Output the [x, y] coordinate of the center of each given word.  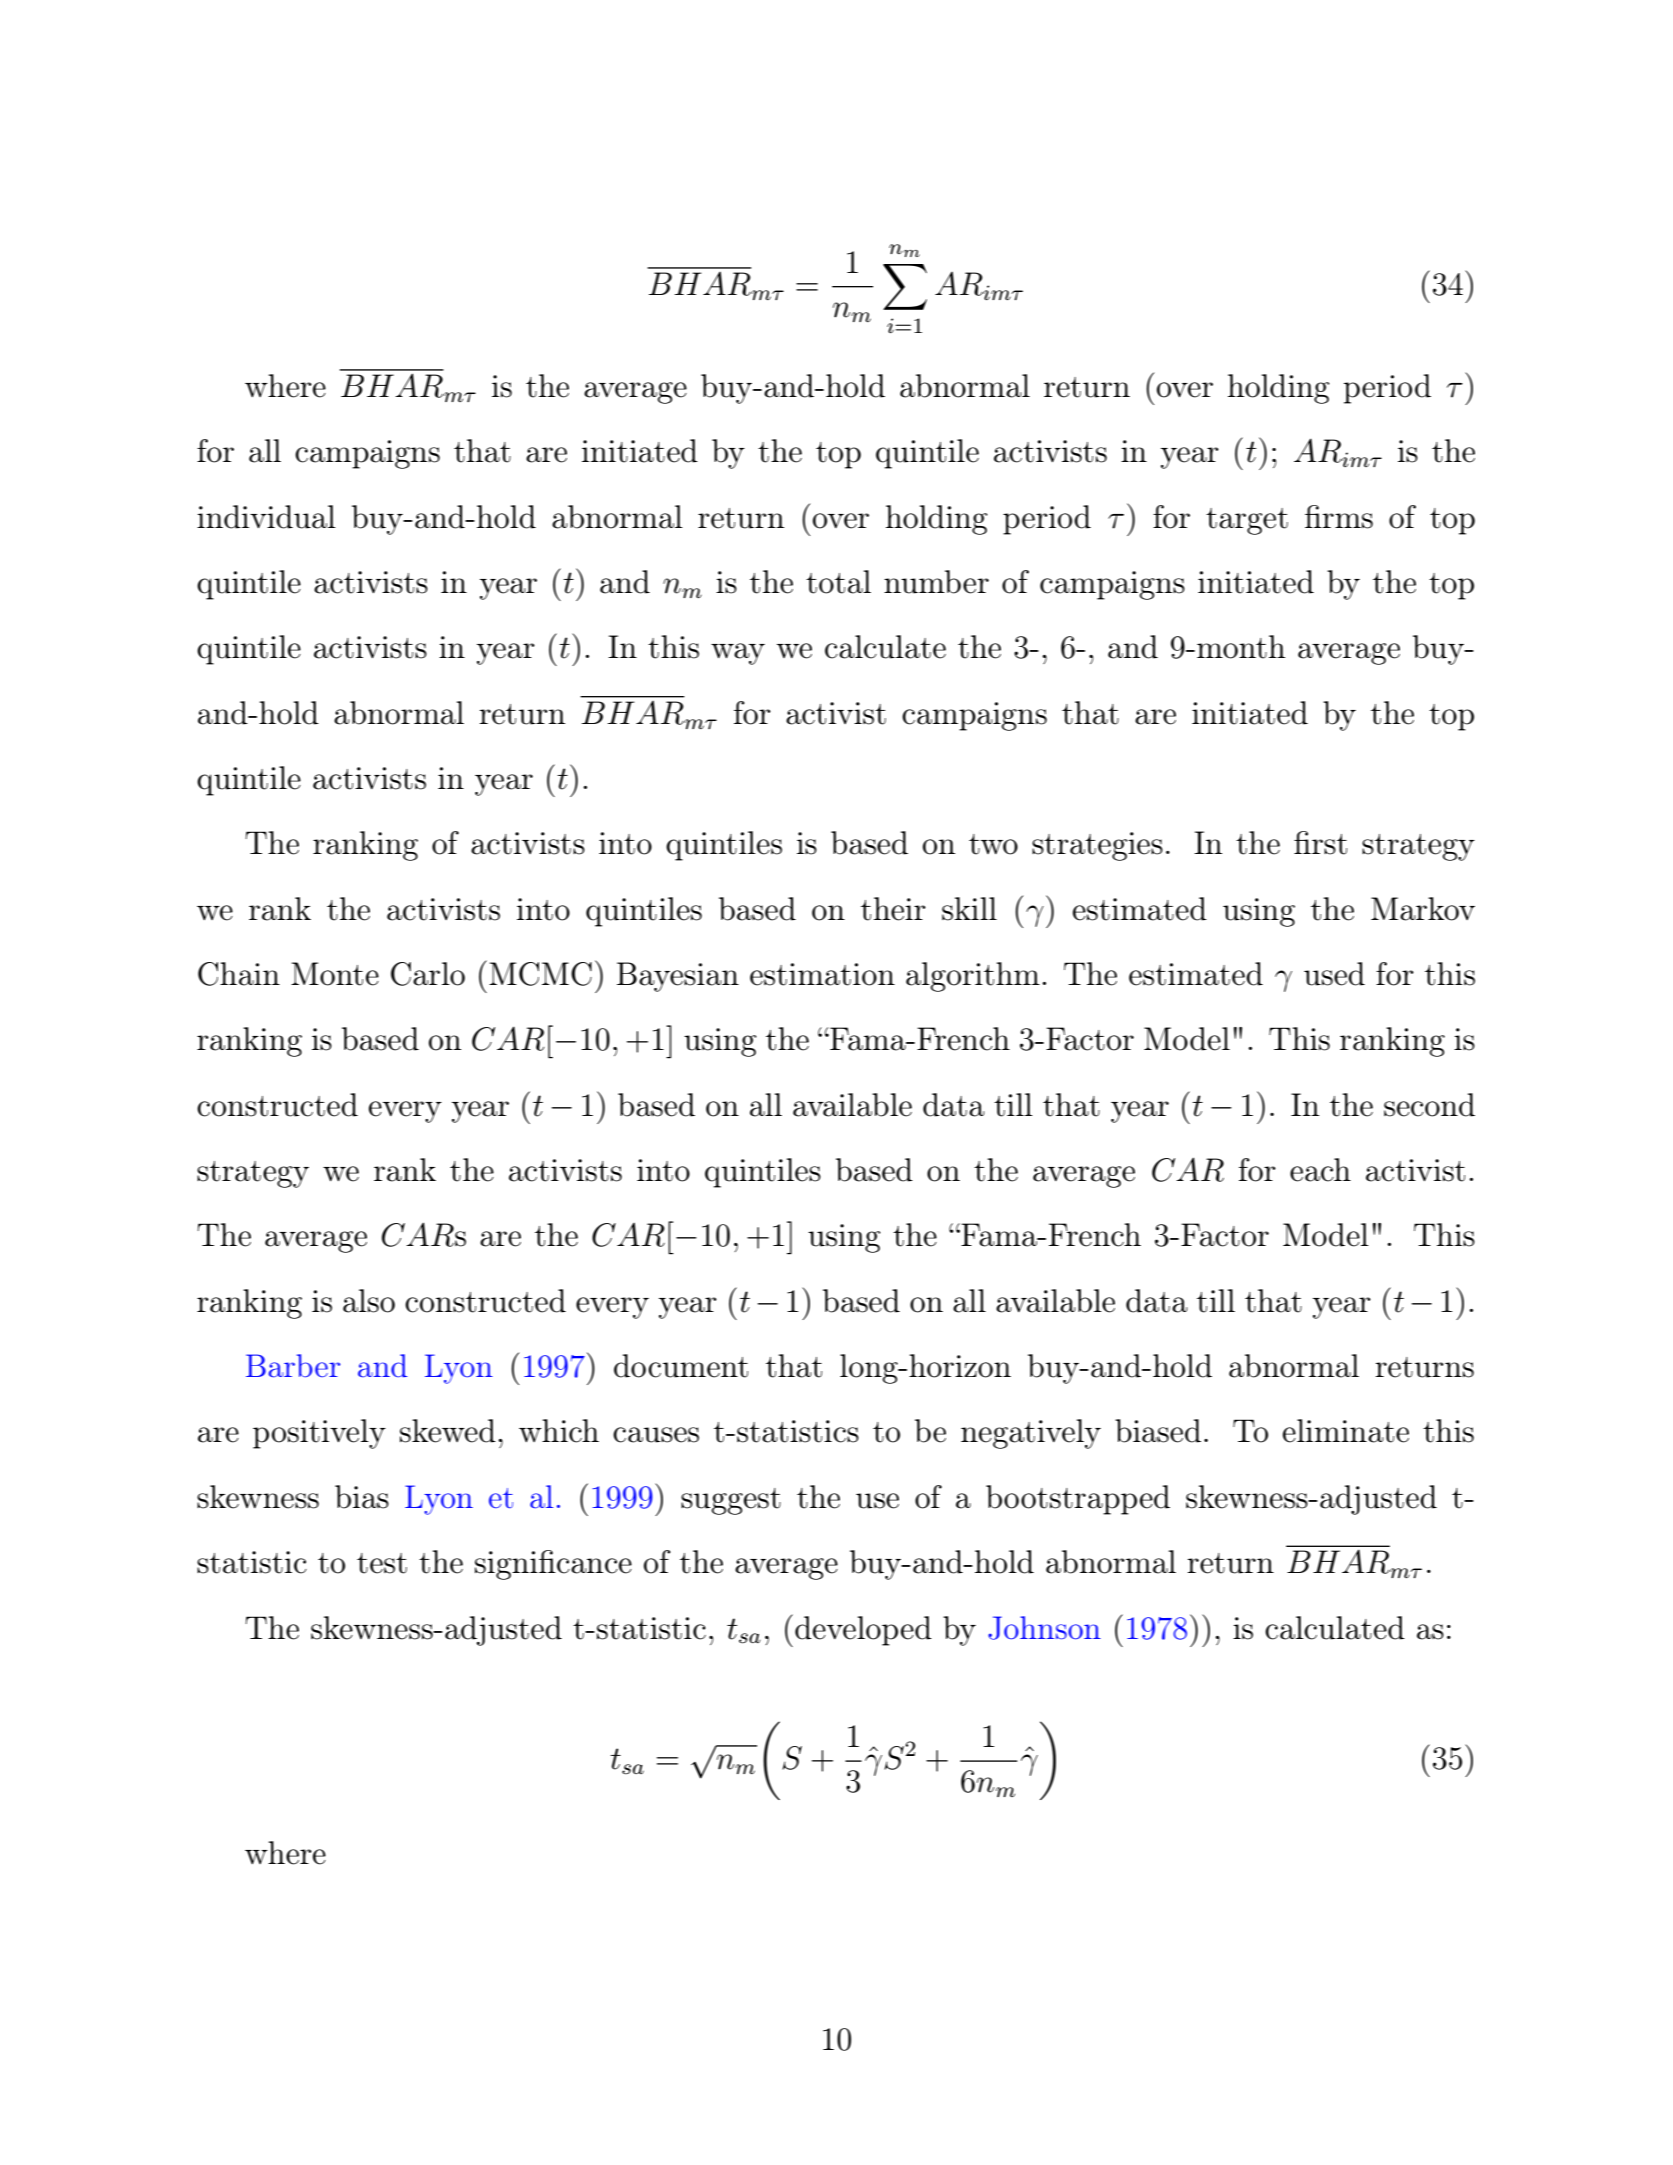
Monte [335, 974]
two [993, 844]
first [1320, 843]
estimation [822, 974]
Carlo [428, 974]
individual [266, 517]
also [369, 1301]
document [681, 1366]
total [838, 582]
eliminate [1346, 1431]
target [1247, 521]
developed [863, 1631]
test [382, 1563]
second [1429, 1105]
